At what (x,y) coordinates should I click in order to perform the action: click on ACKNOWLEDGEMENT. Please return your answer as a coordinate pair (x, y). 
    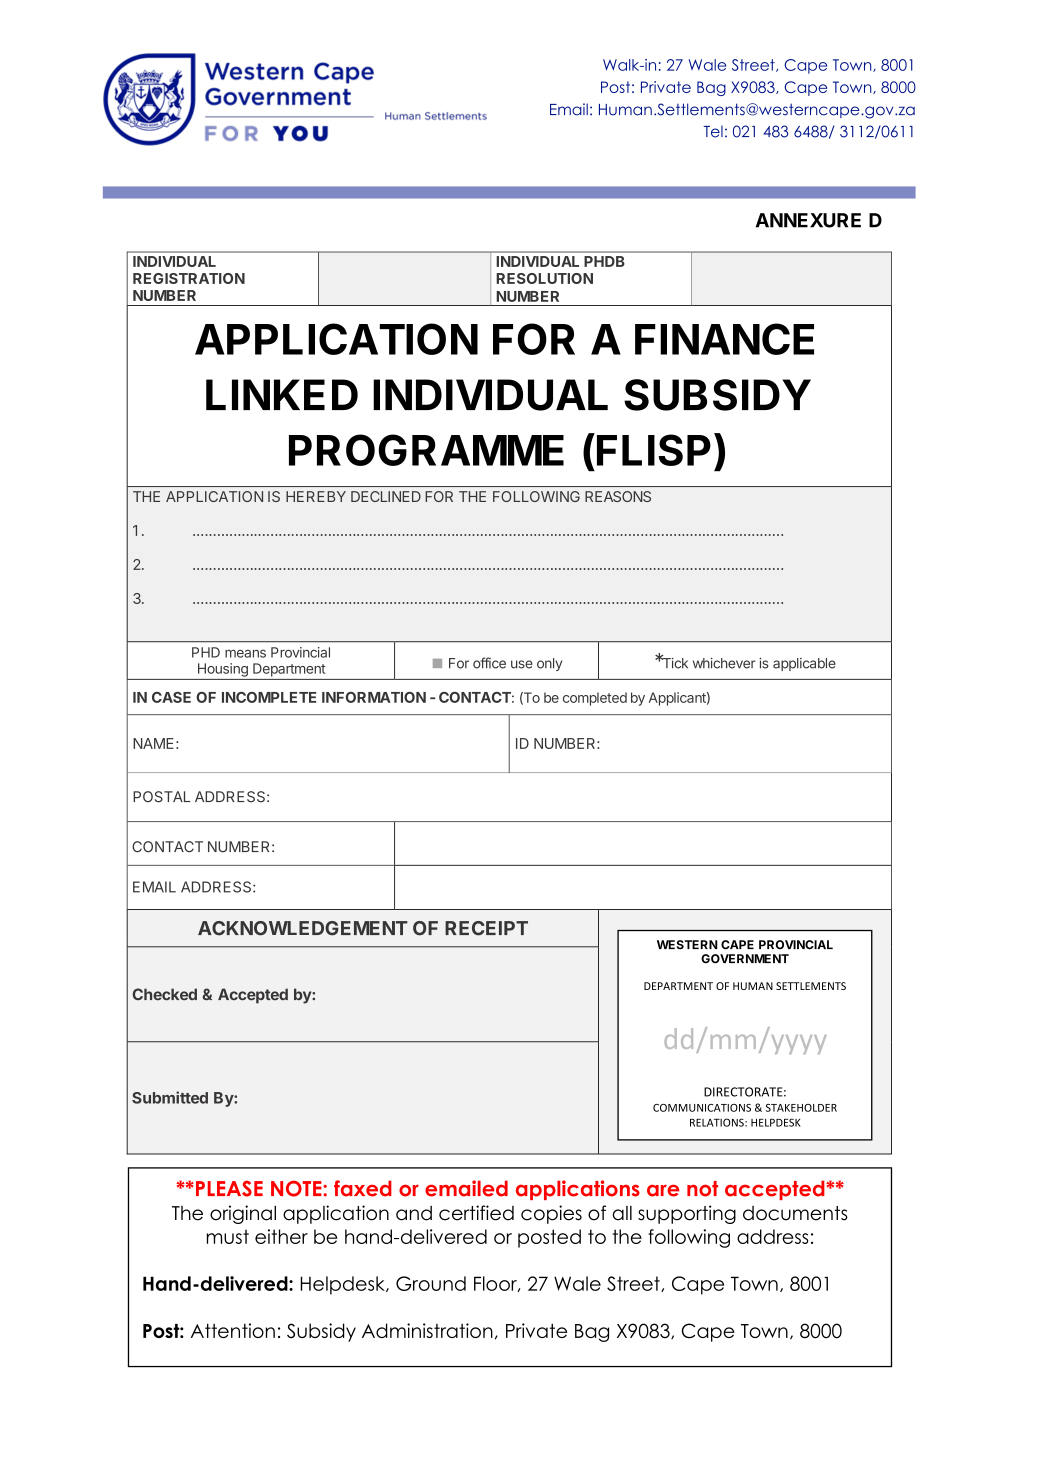
    Looking at the image, I should click on (303, 928).
